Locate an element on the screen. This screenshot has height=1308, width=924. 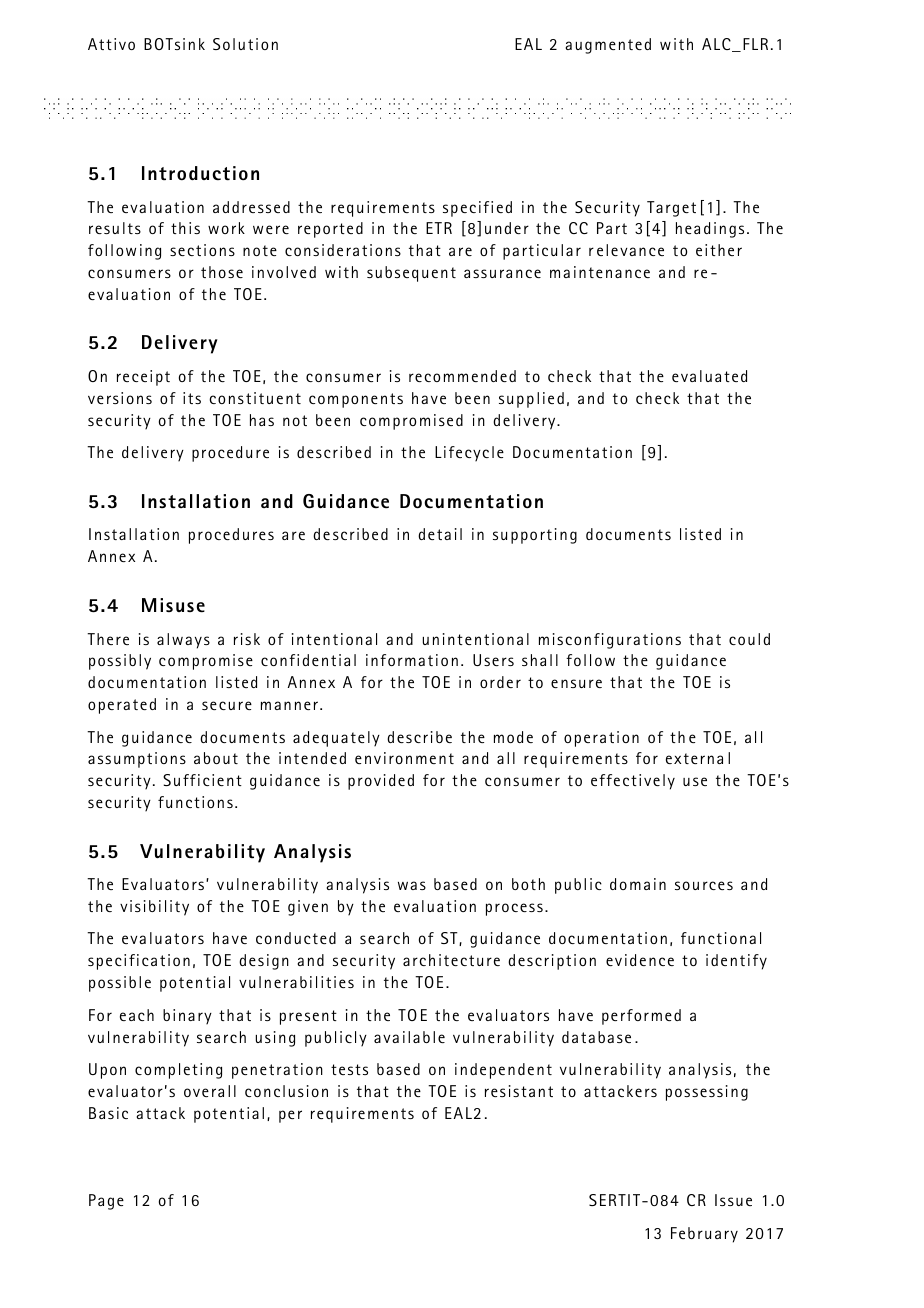
architecture is located at coordinates (451, 960).
